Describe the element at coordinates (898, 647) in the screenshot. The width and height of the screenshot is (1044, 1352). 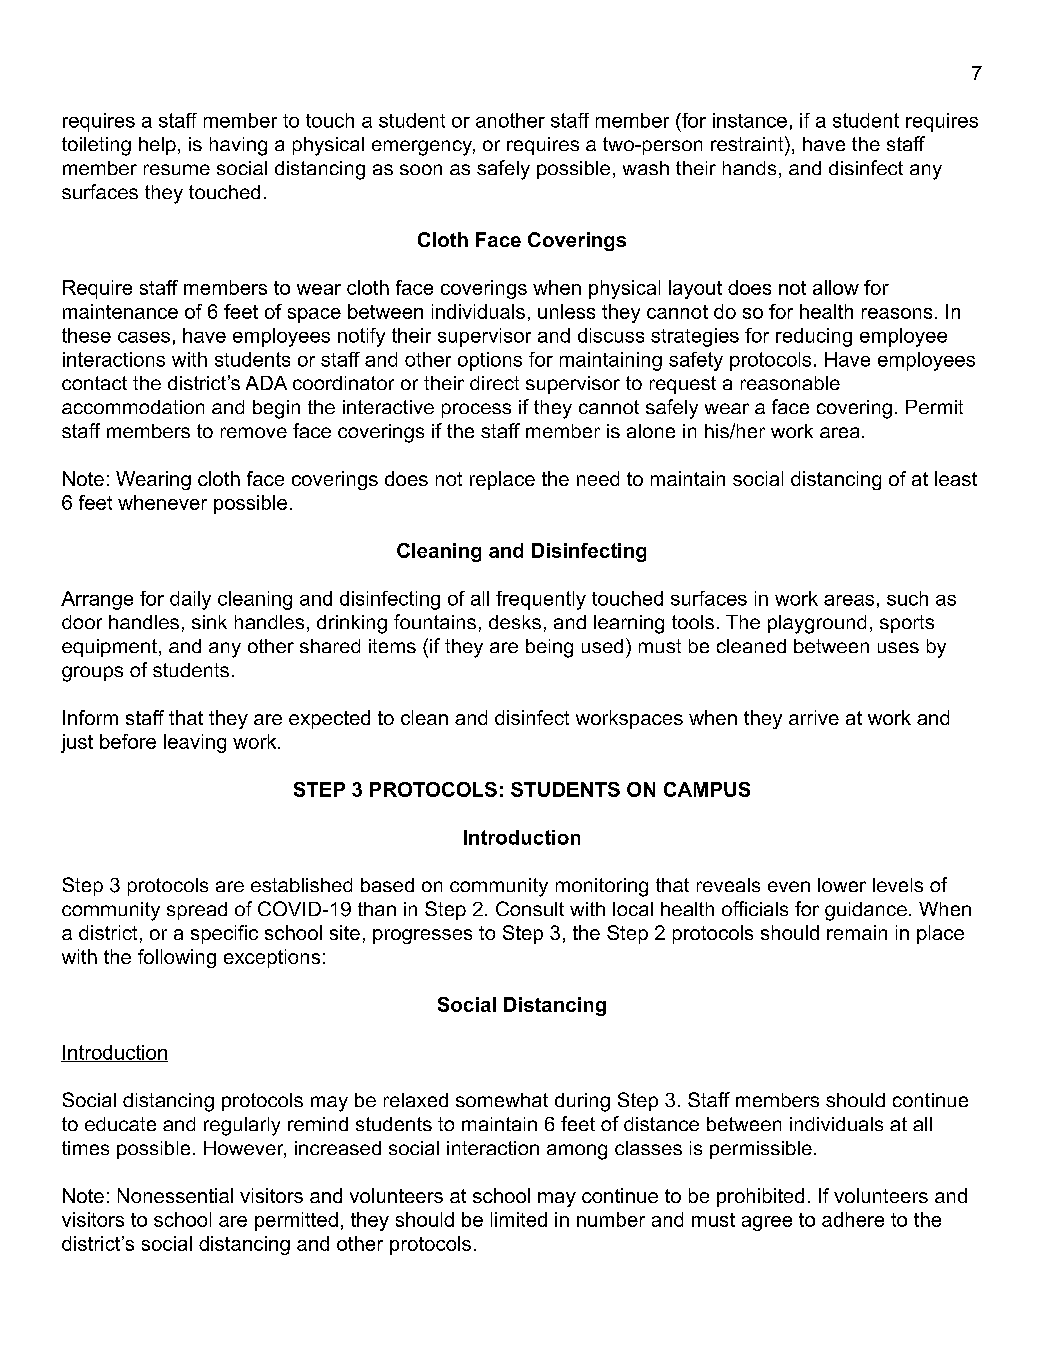
I see `uses` at that location.
